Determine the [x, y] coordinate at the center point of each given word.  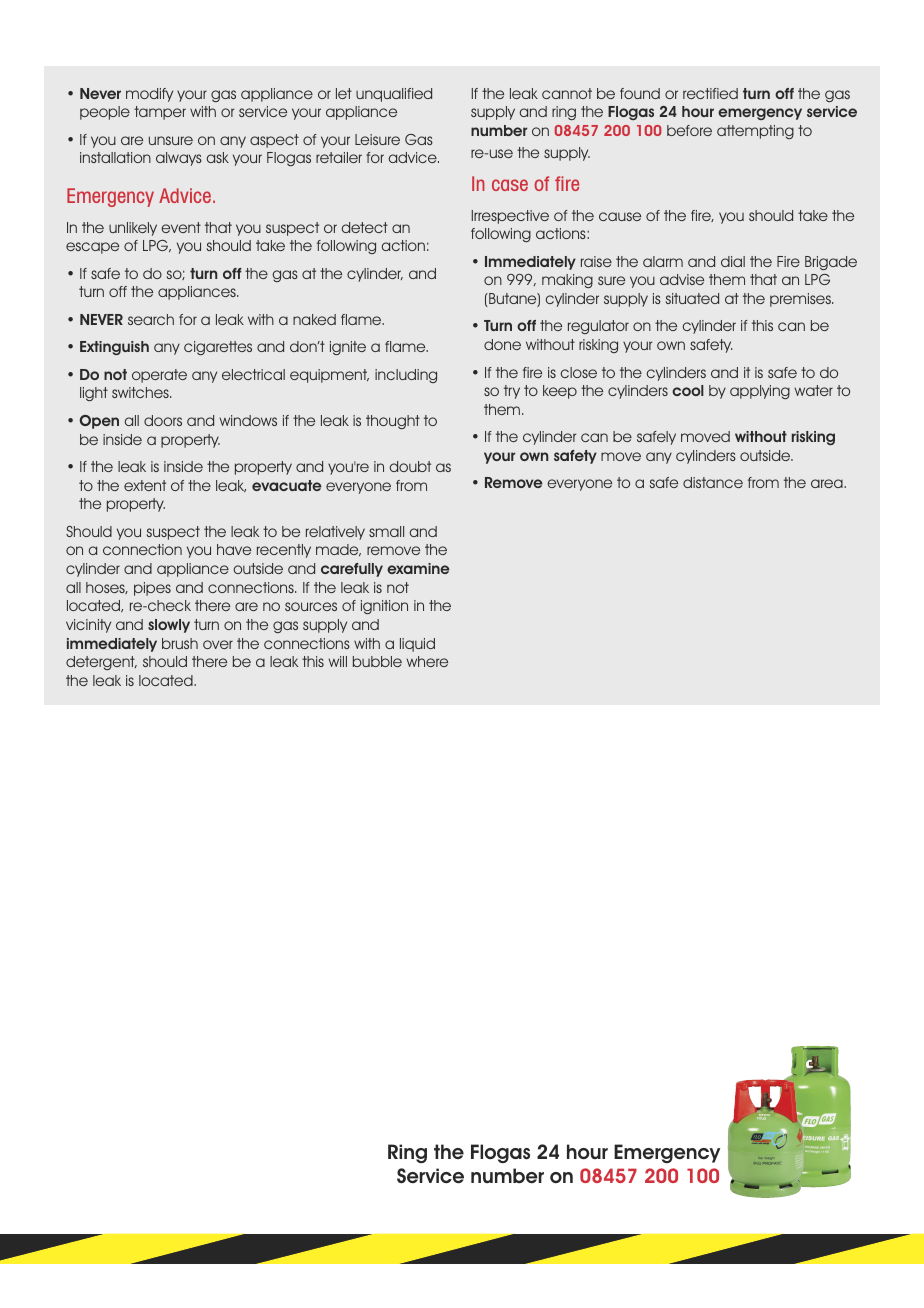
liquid [417, 645]
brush [180, 643]
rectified [710, 93]
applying [760, 392]
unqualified [394, 95]
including [406, 376]
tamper [160, 113]
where [427, 661]
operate [159, 376]
